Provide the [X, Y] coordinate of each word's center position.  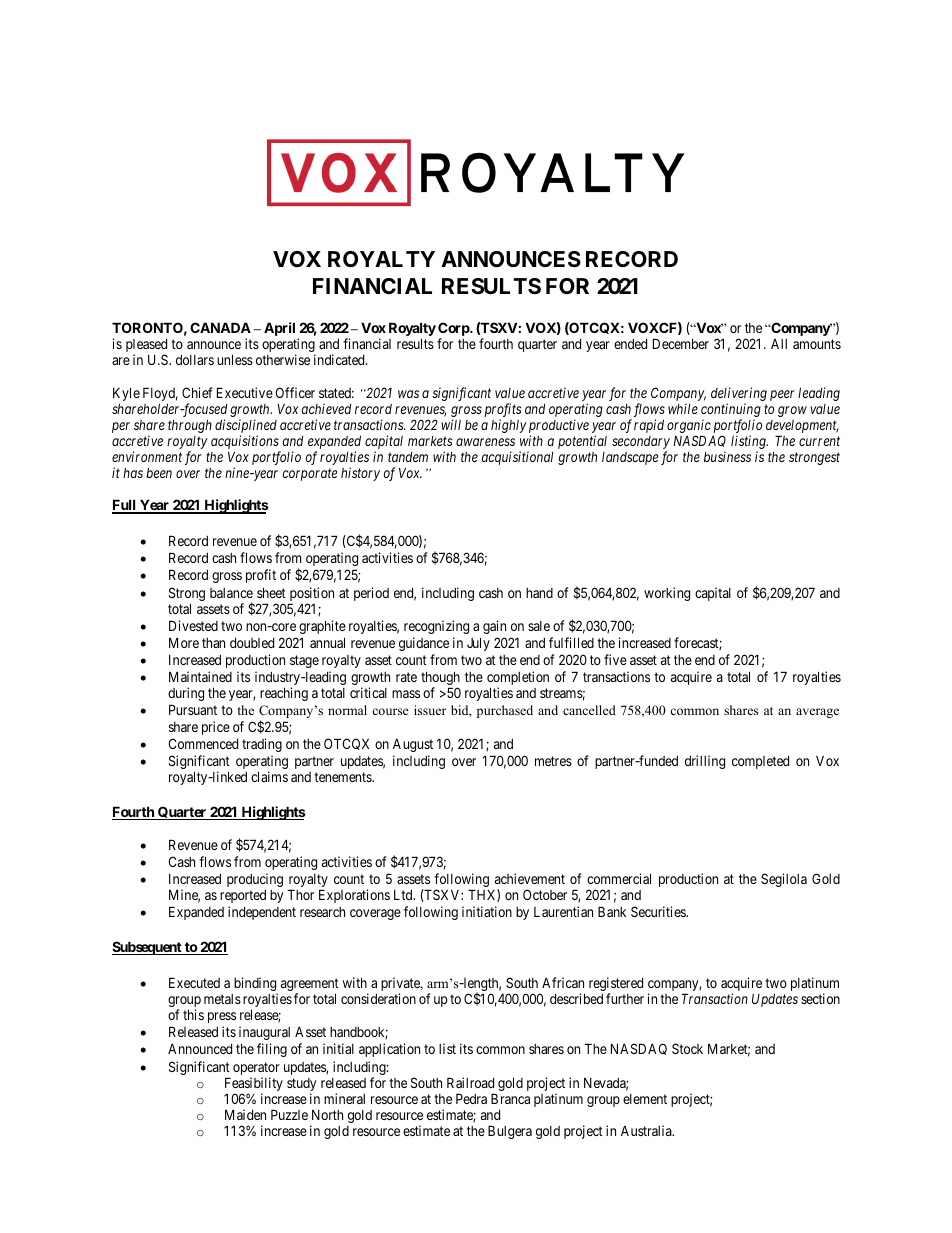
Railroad [470, 1082]
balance [231, 593]
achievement [530, 878]
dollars [195, 360]
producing [255, 880]
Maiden [245, 1114]
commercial [619, 878]
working [667, 594]
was [408, 394]
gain [494, 627]
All [779, 344]
